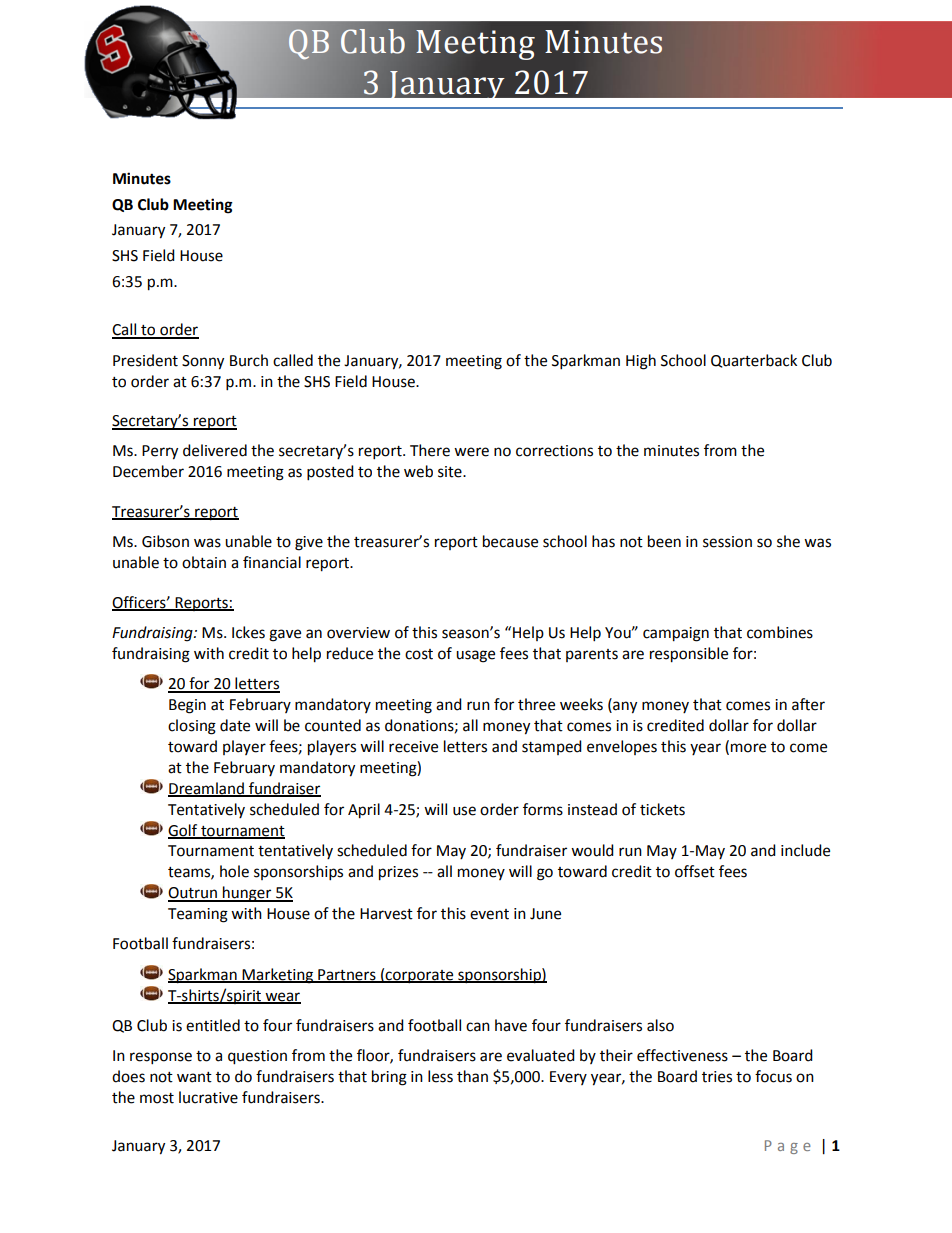 The height and width of the screenshot is (1233, 952). Describe the element at coordinates (754, 361) in the screenshot. I see `Quarterback` at that location.
